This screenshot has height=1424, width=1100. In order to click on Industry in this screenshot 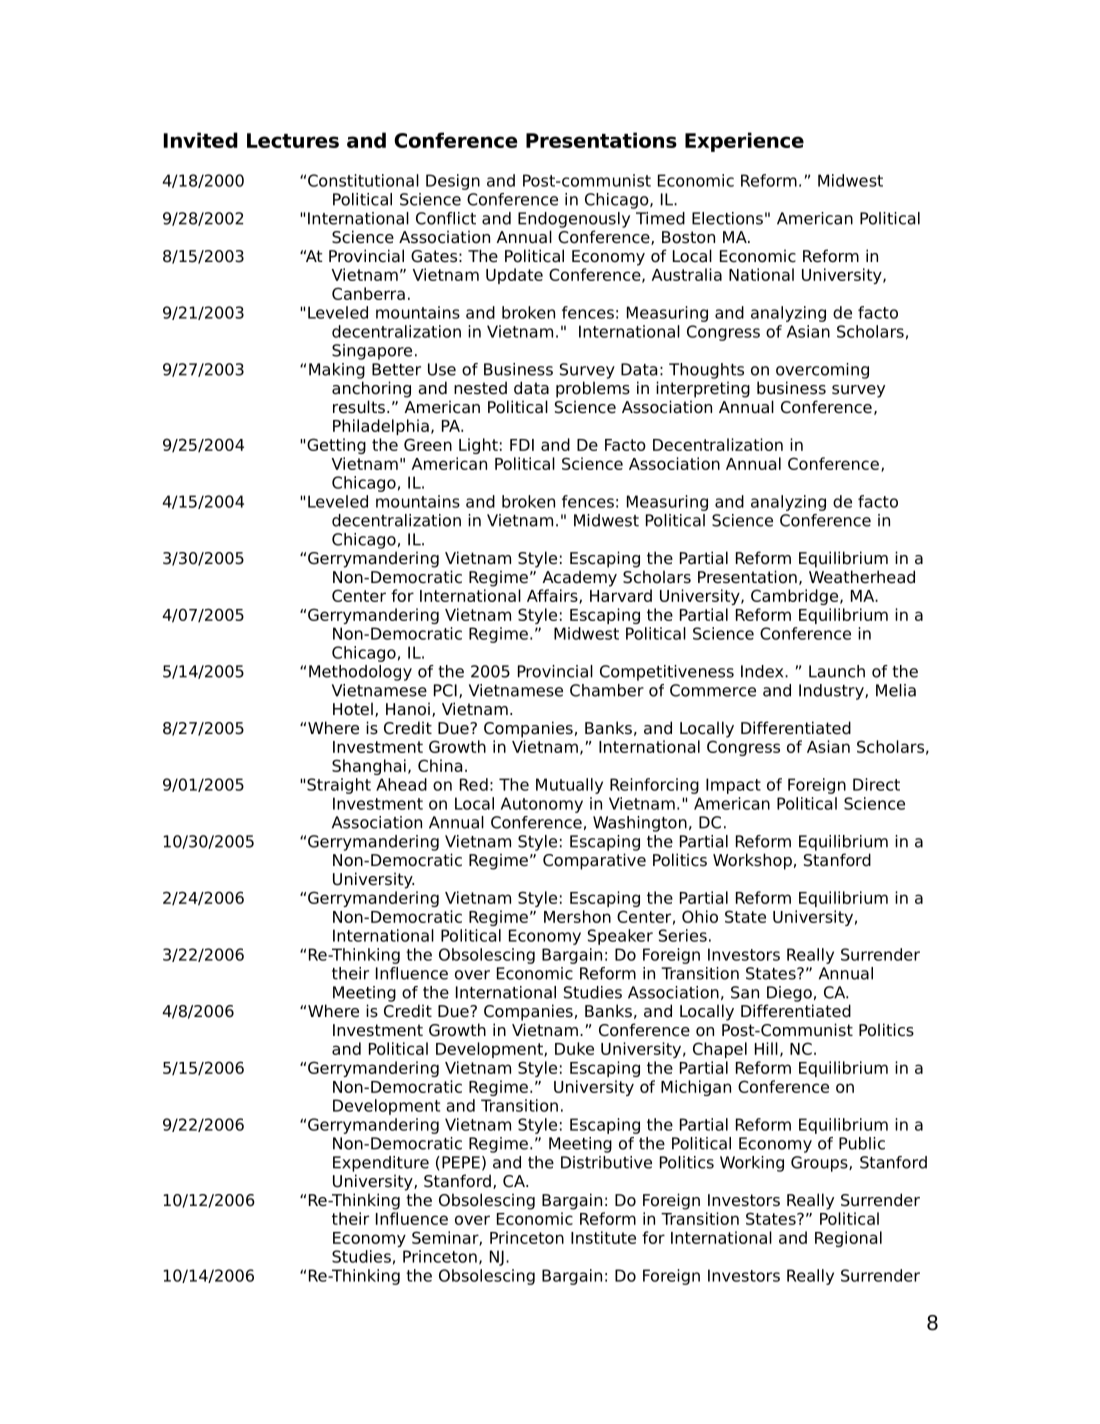, I will do `click(832, 692)`.
